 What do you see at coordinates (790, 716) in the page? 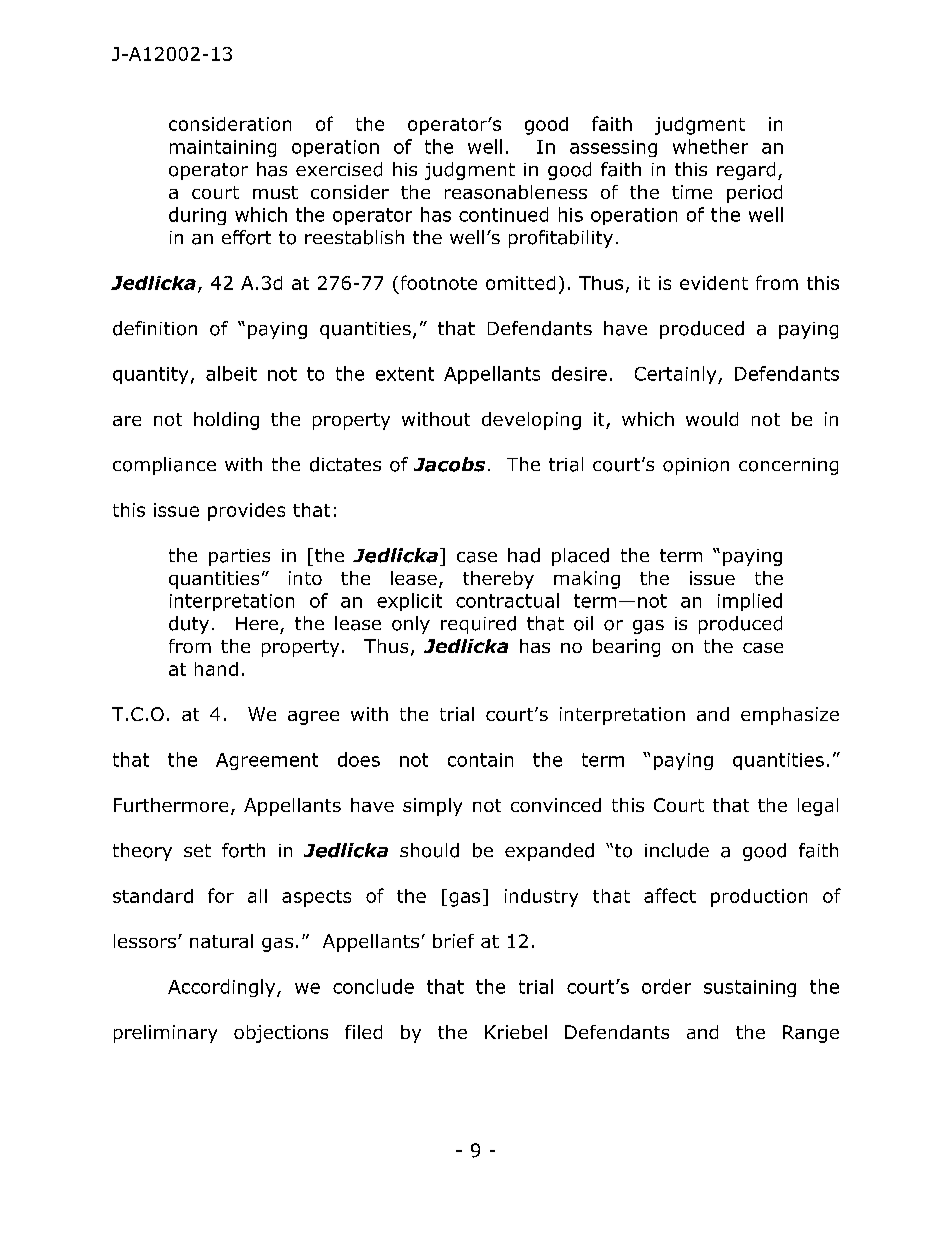
I see `emphasize` at bounding box center [790, 716].
